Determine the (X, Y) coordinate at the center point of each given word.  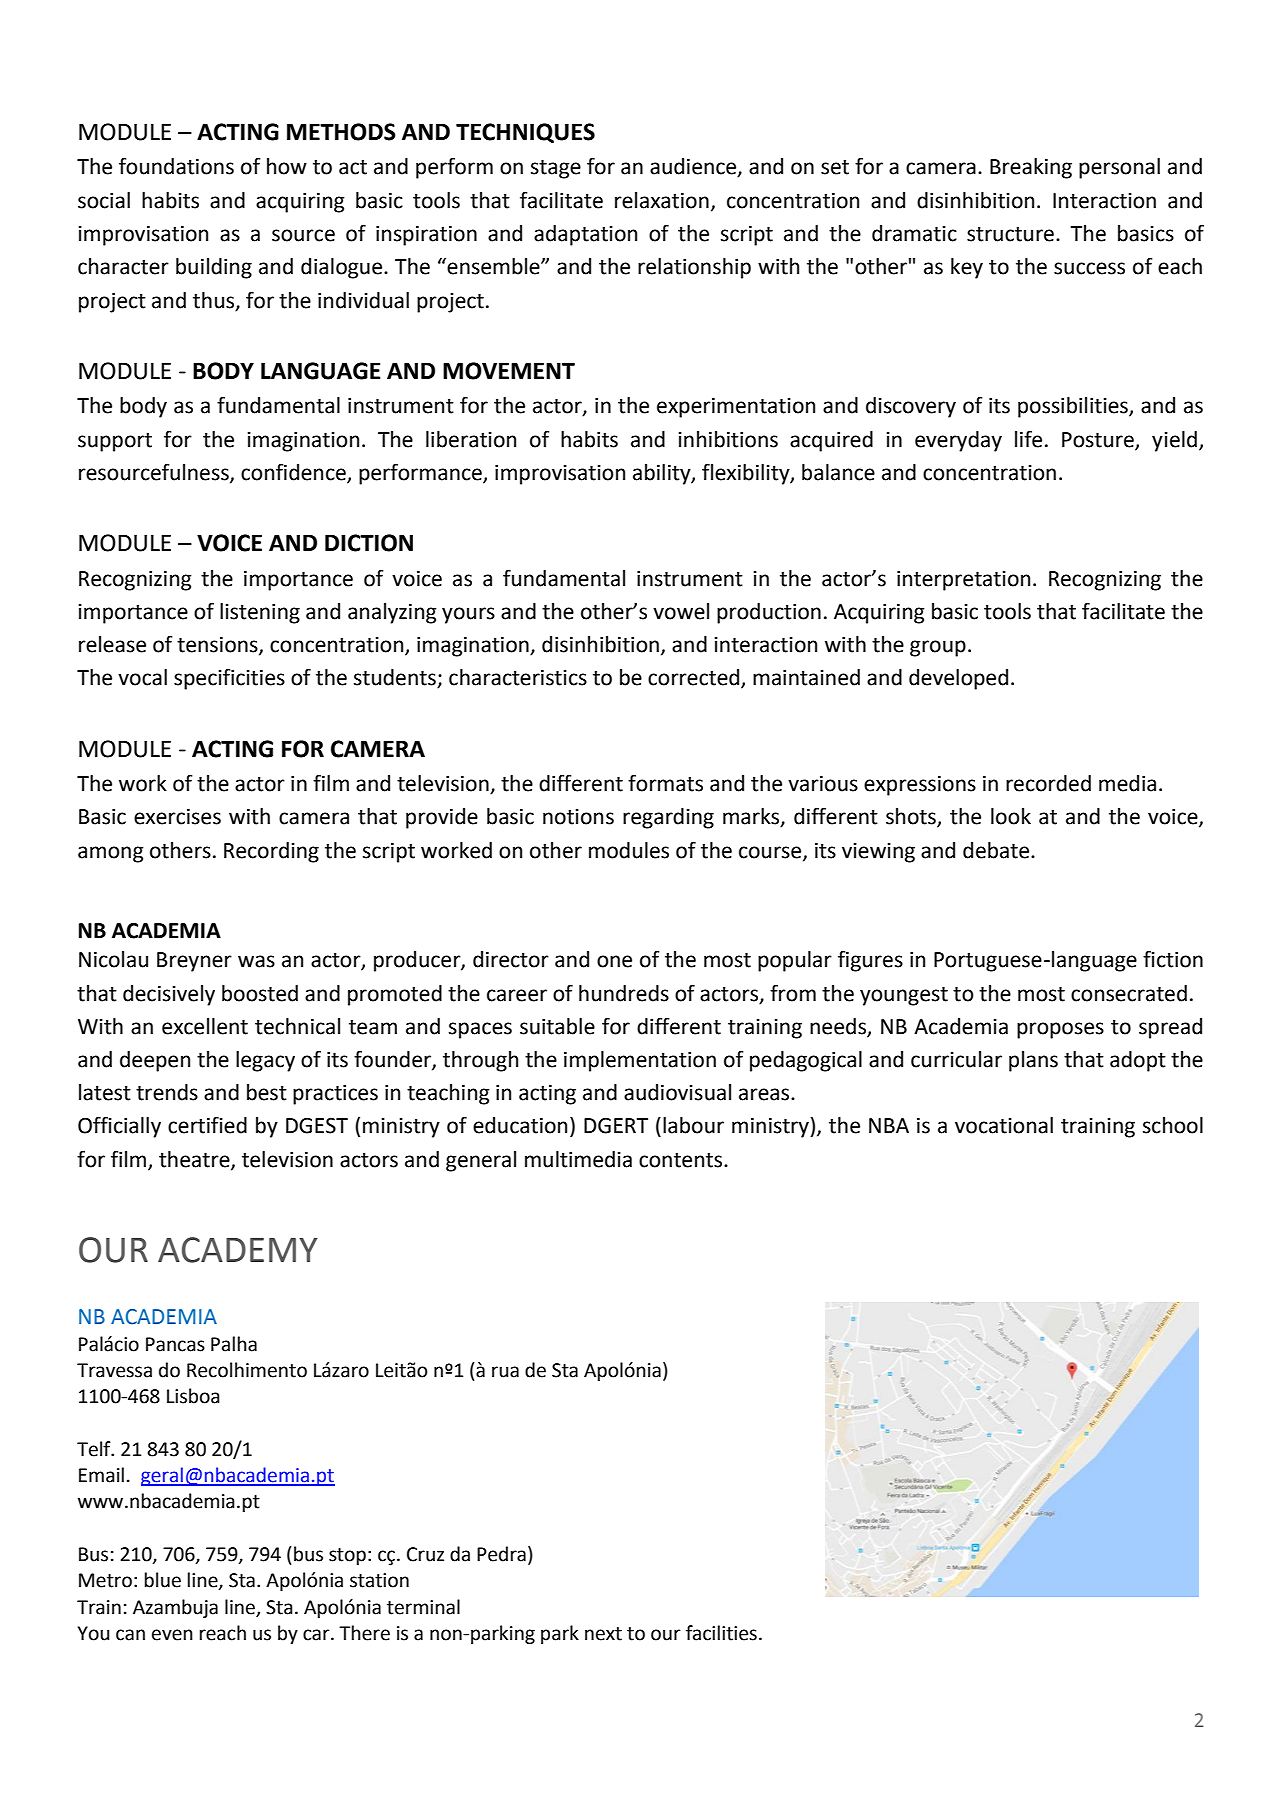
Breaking (1031, 168)
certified (207, 1125)
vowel (681, 611)
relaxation (662, 200)
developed (958, 679)
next (603, 1634)
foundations (176, 166)
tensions (218, 646)
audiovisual (677, 1092)
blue (163, 1580)
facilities (721, 1633)
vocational (1004, 1125)
